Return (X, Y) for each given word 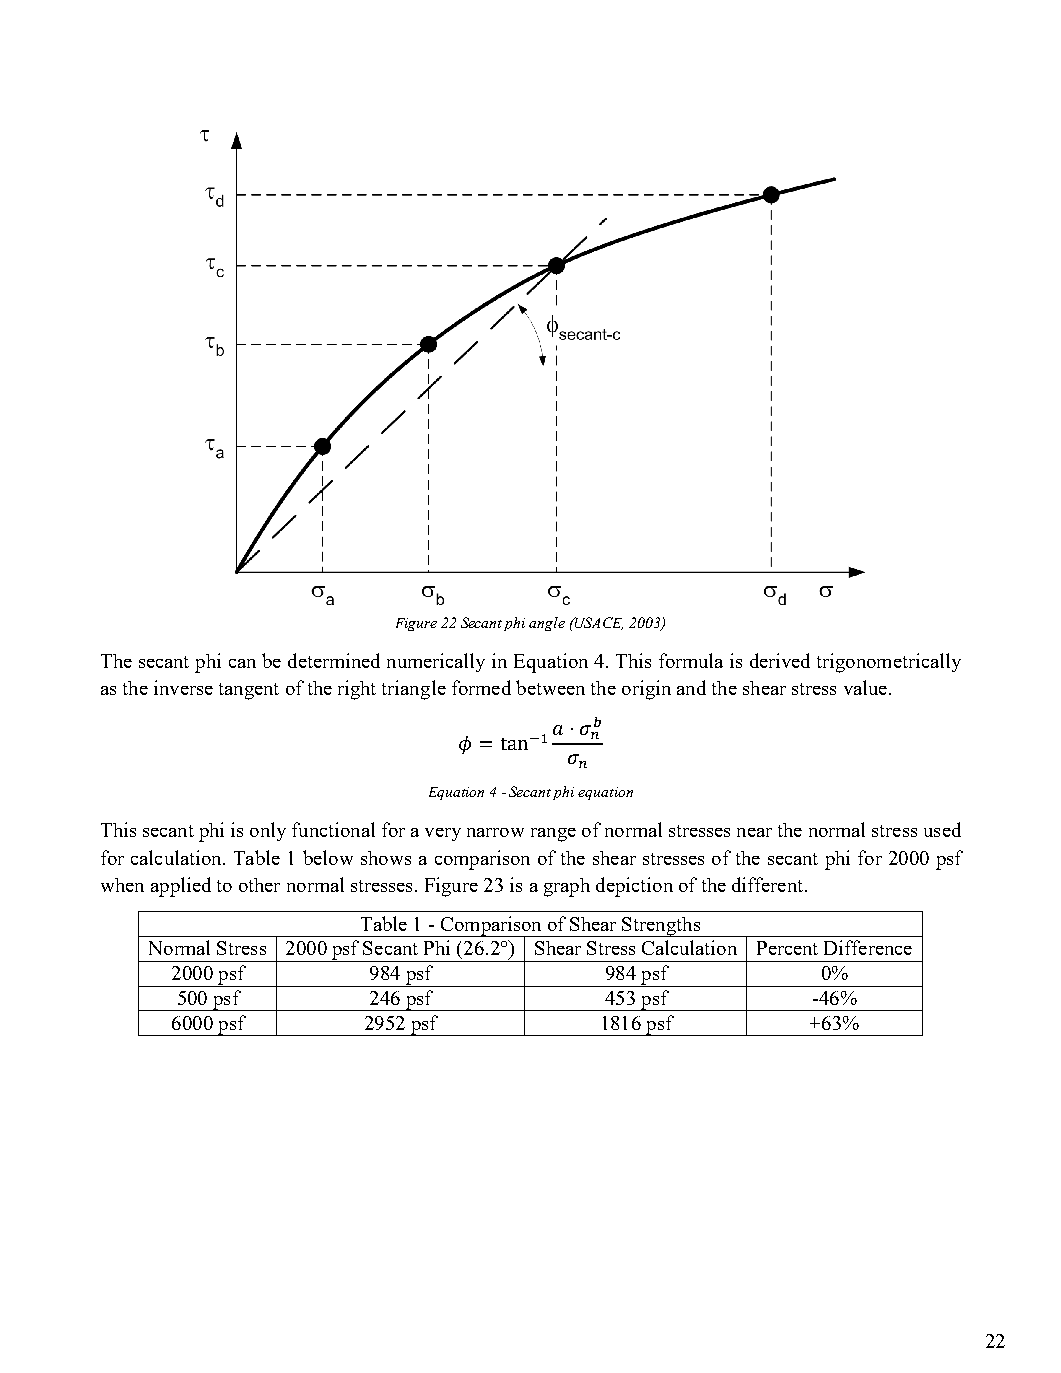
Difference (868, 947)
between (550, 687)
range (553, 835)
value (865, 687)
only (268, 831)
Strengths (661, 927)
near (754, 832)
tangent (249, 691)
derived (780, 660)
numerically (436, 662)
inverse (183, 687)
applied (181, 887)
